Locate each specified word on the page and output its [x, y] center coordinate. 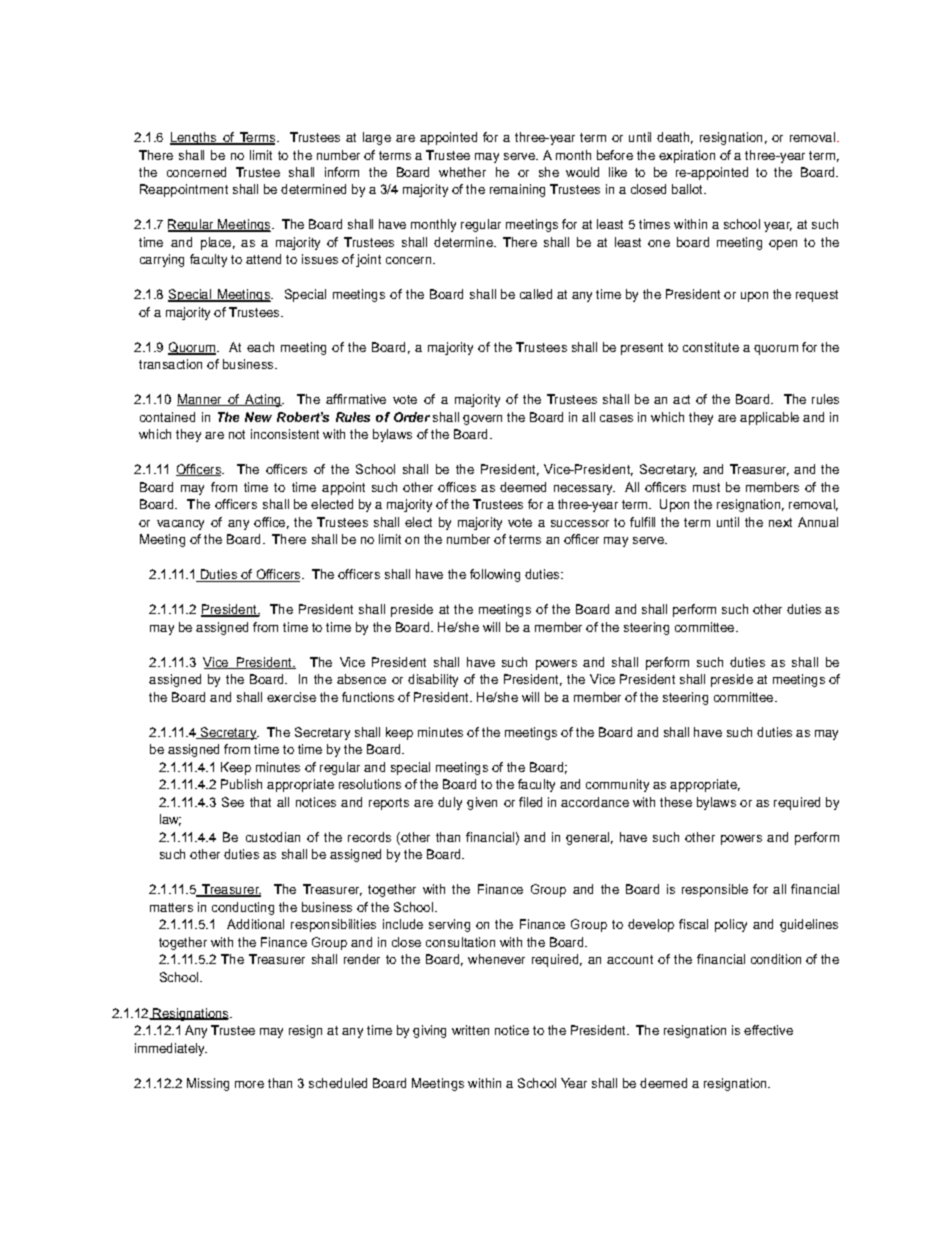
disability [433, 680]
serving [449, 925]
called [536, 294]
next [780, 522]
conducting [243, 908]
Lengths [194, 138]
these [676, 802]
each [260, 347]
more [249, 1084]
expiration [687, 156]
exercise [291, 697]
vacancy [180, 525]
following [495, 575]
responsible [715, 890]
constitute [711, 347]
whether [462, 172]
